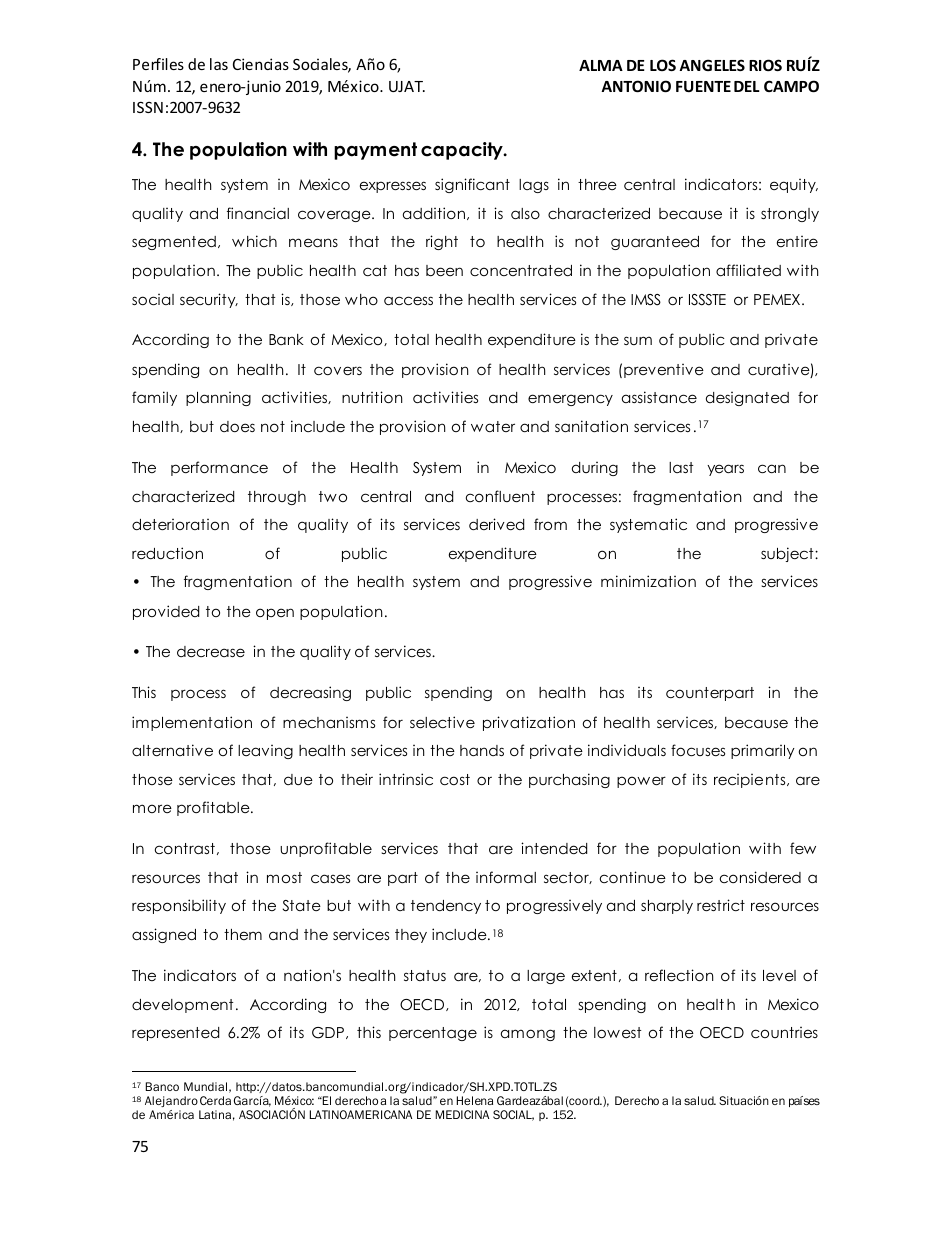  Describe the element at coordinates (496, 524) in the screenshot. I see `derived` at that location.
